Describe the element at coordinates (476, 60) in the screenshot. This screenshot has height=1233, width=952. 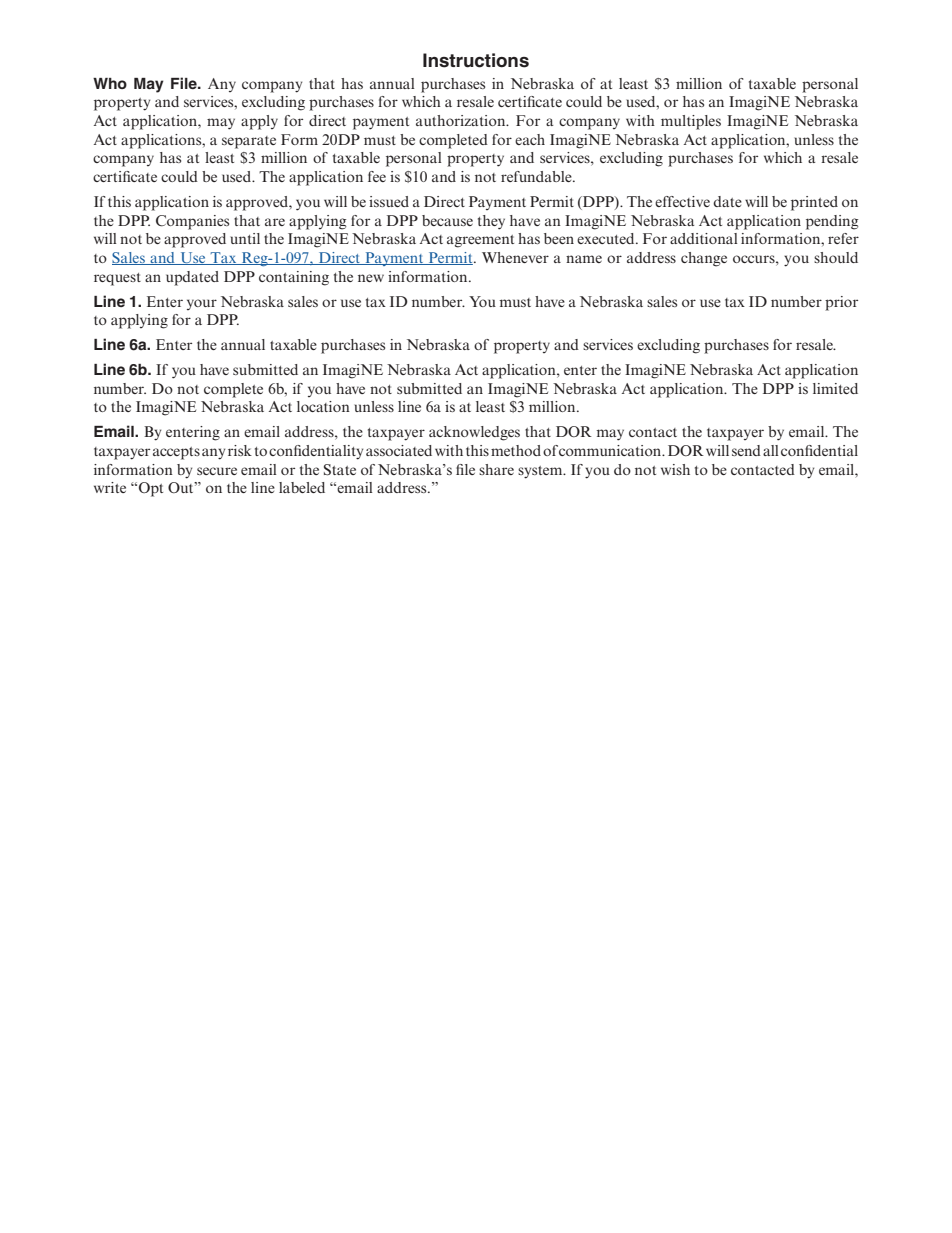
I see `Instructions` at that location.
